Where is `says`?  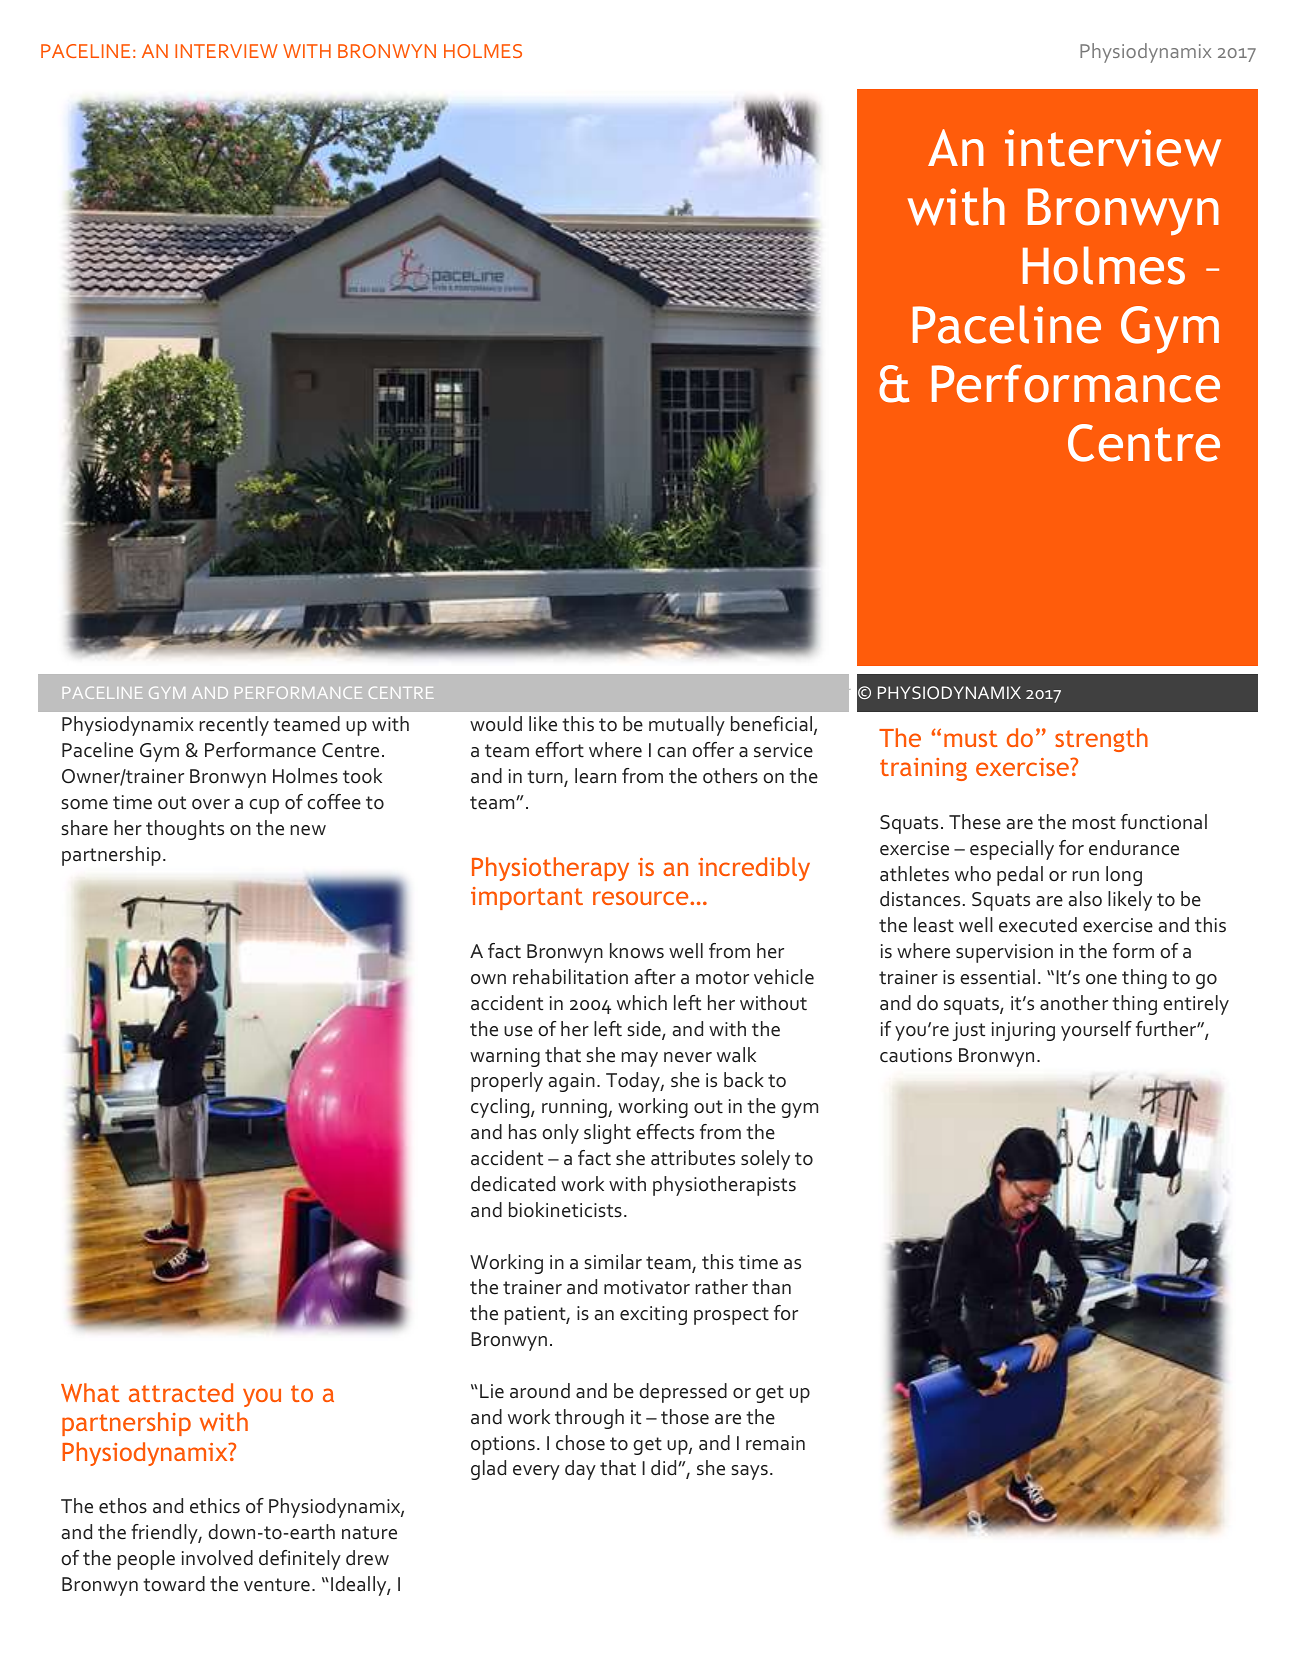
says is located at coordinates (750, 1472).
